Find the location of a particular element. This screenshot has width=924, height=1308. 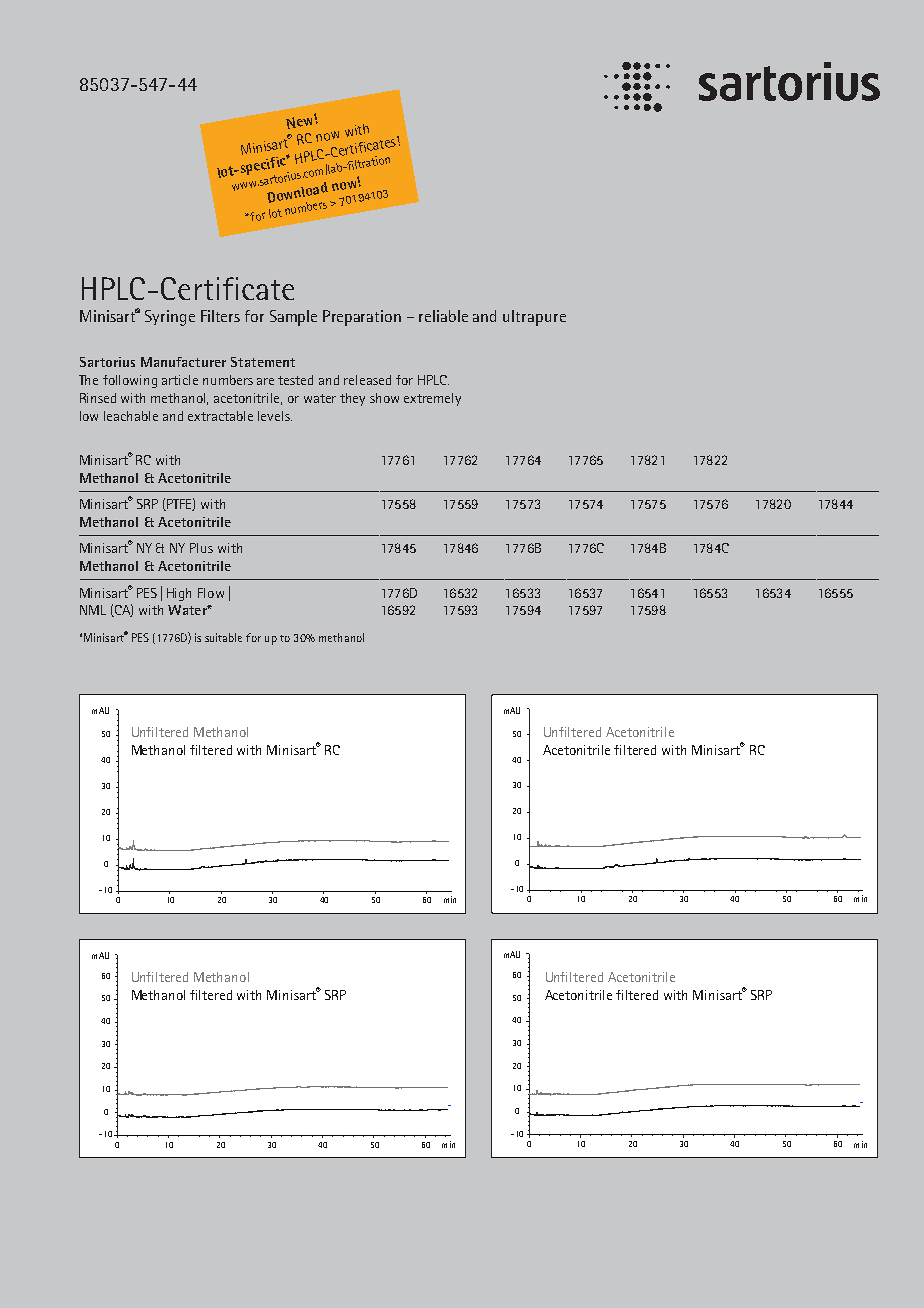

Sample is located at coordinates (293, 318).
